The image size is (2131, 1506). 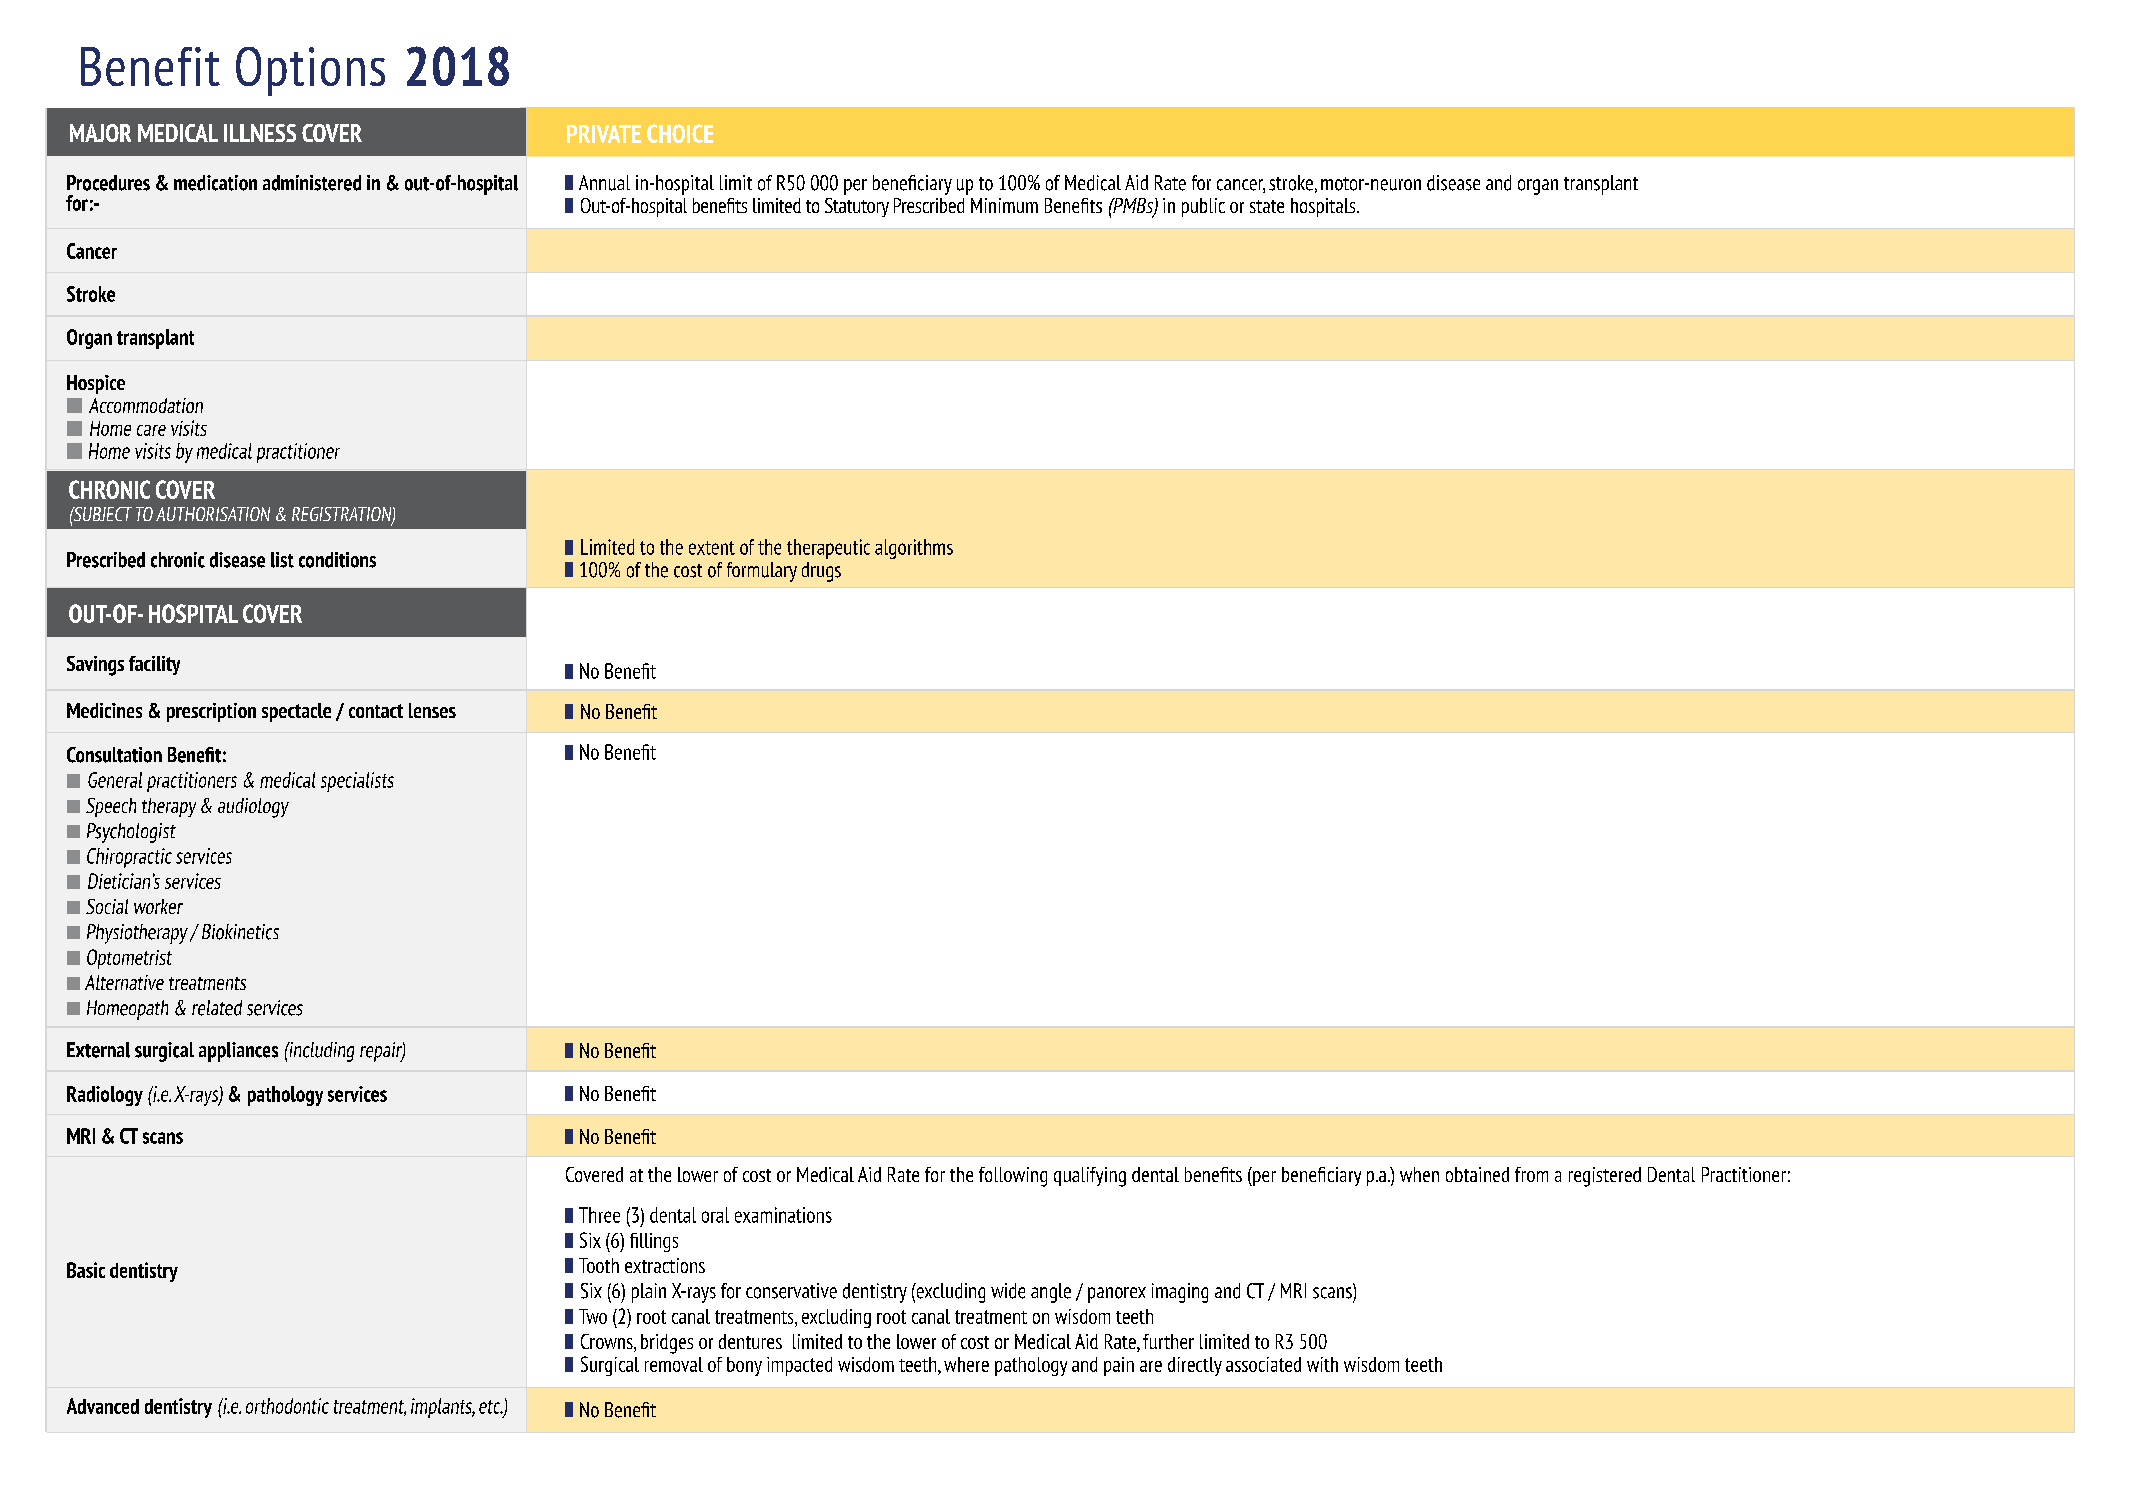 What do you see at coordinates (103, 1406) in the document?
I see `Advanced` at bounding box center [103, 1406].
